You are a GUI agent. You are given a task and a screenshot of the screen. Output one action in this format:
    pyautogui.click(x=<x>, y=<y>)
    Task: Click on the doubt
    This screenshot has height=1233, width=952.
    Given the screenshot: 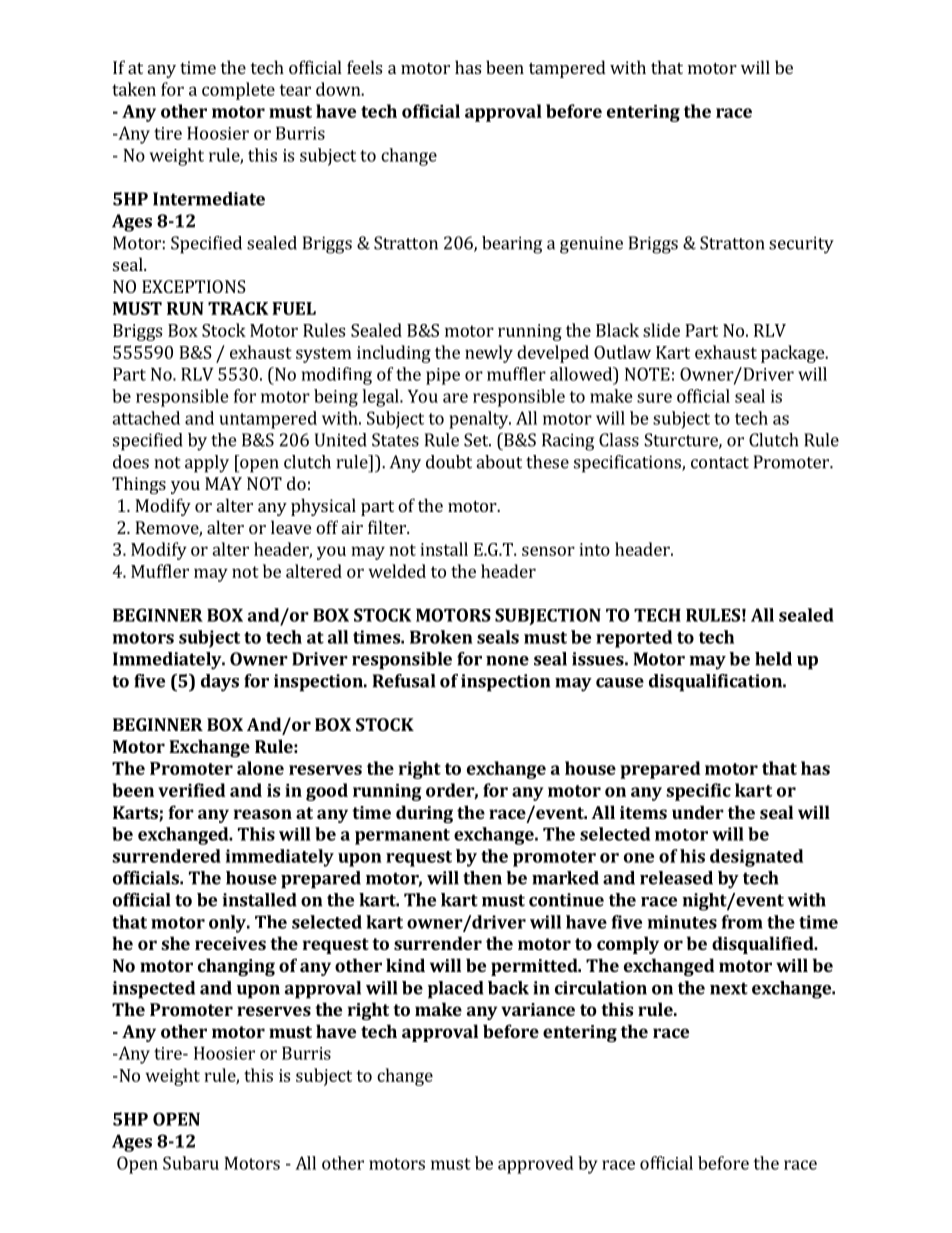 What is the action you would take?
    pyautogui.click(x=449, y=462)
